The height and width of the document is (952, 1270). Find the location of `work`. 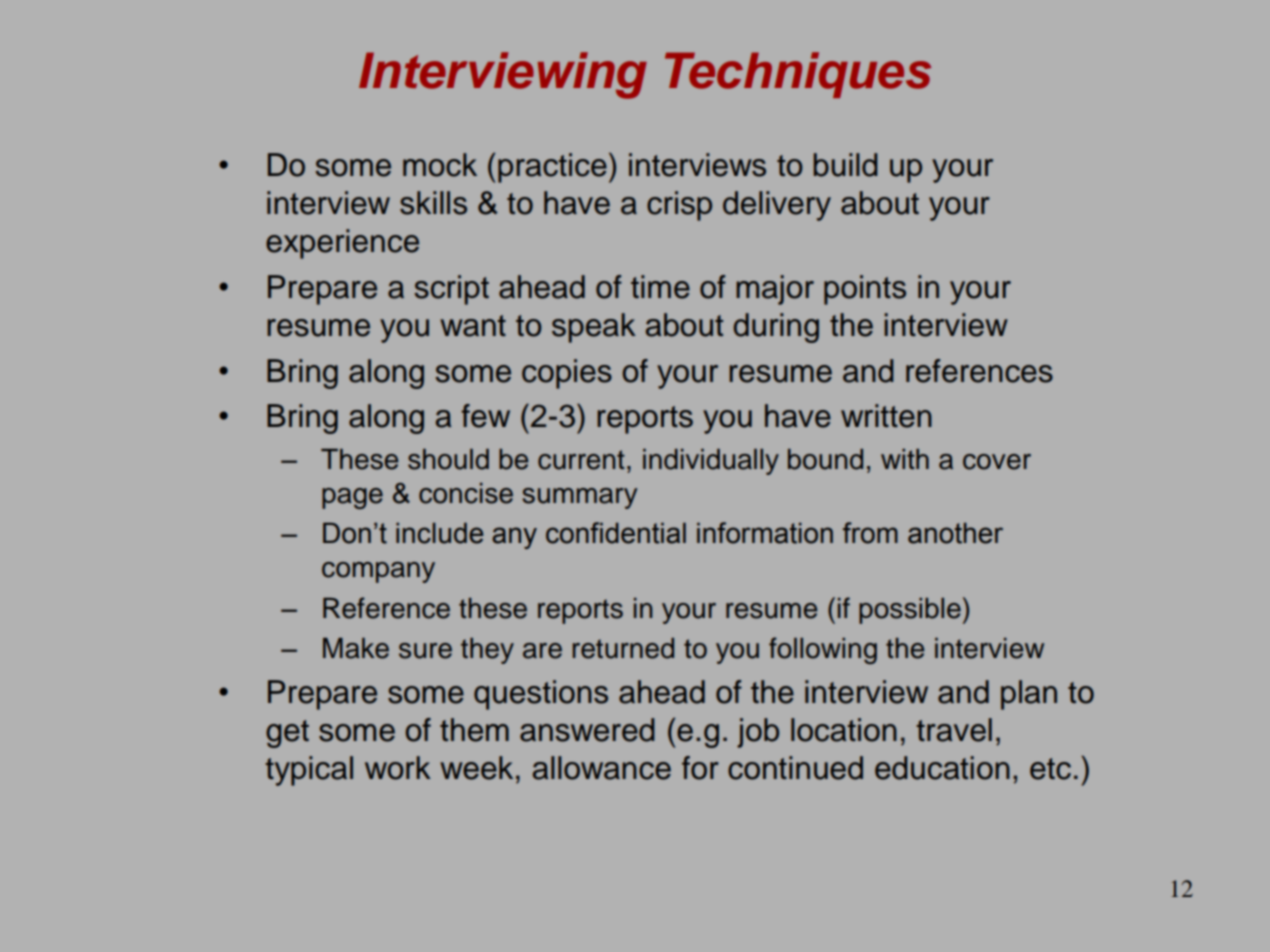

work is located at coordinates (398, 768).
